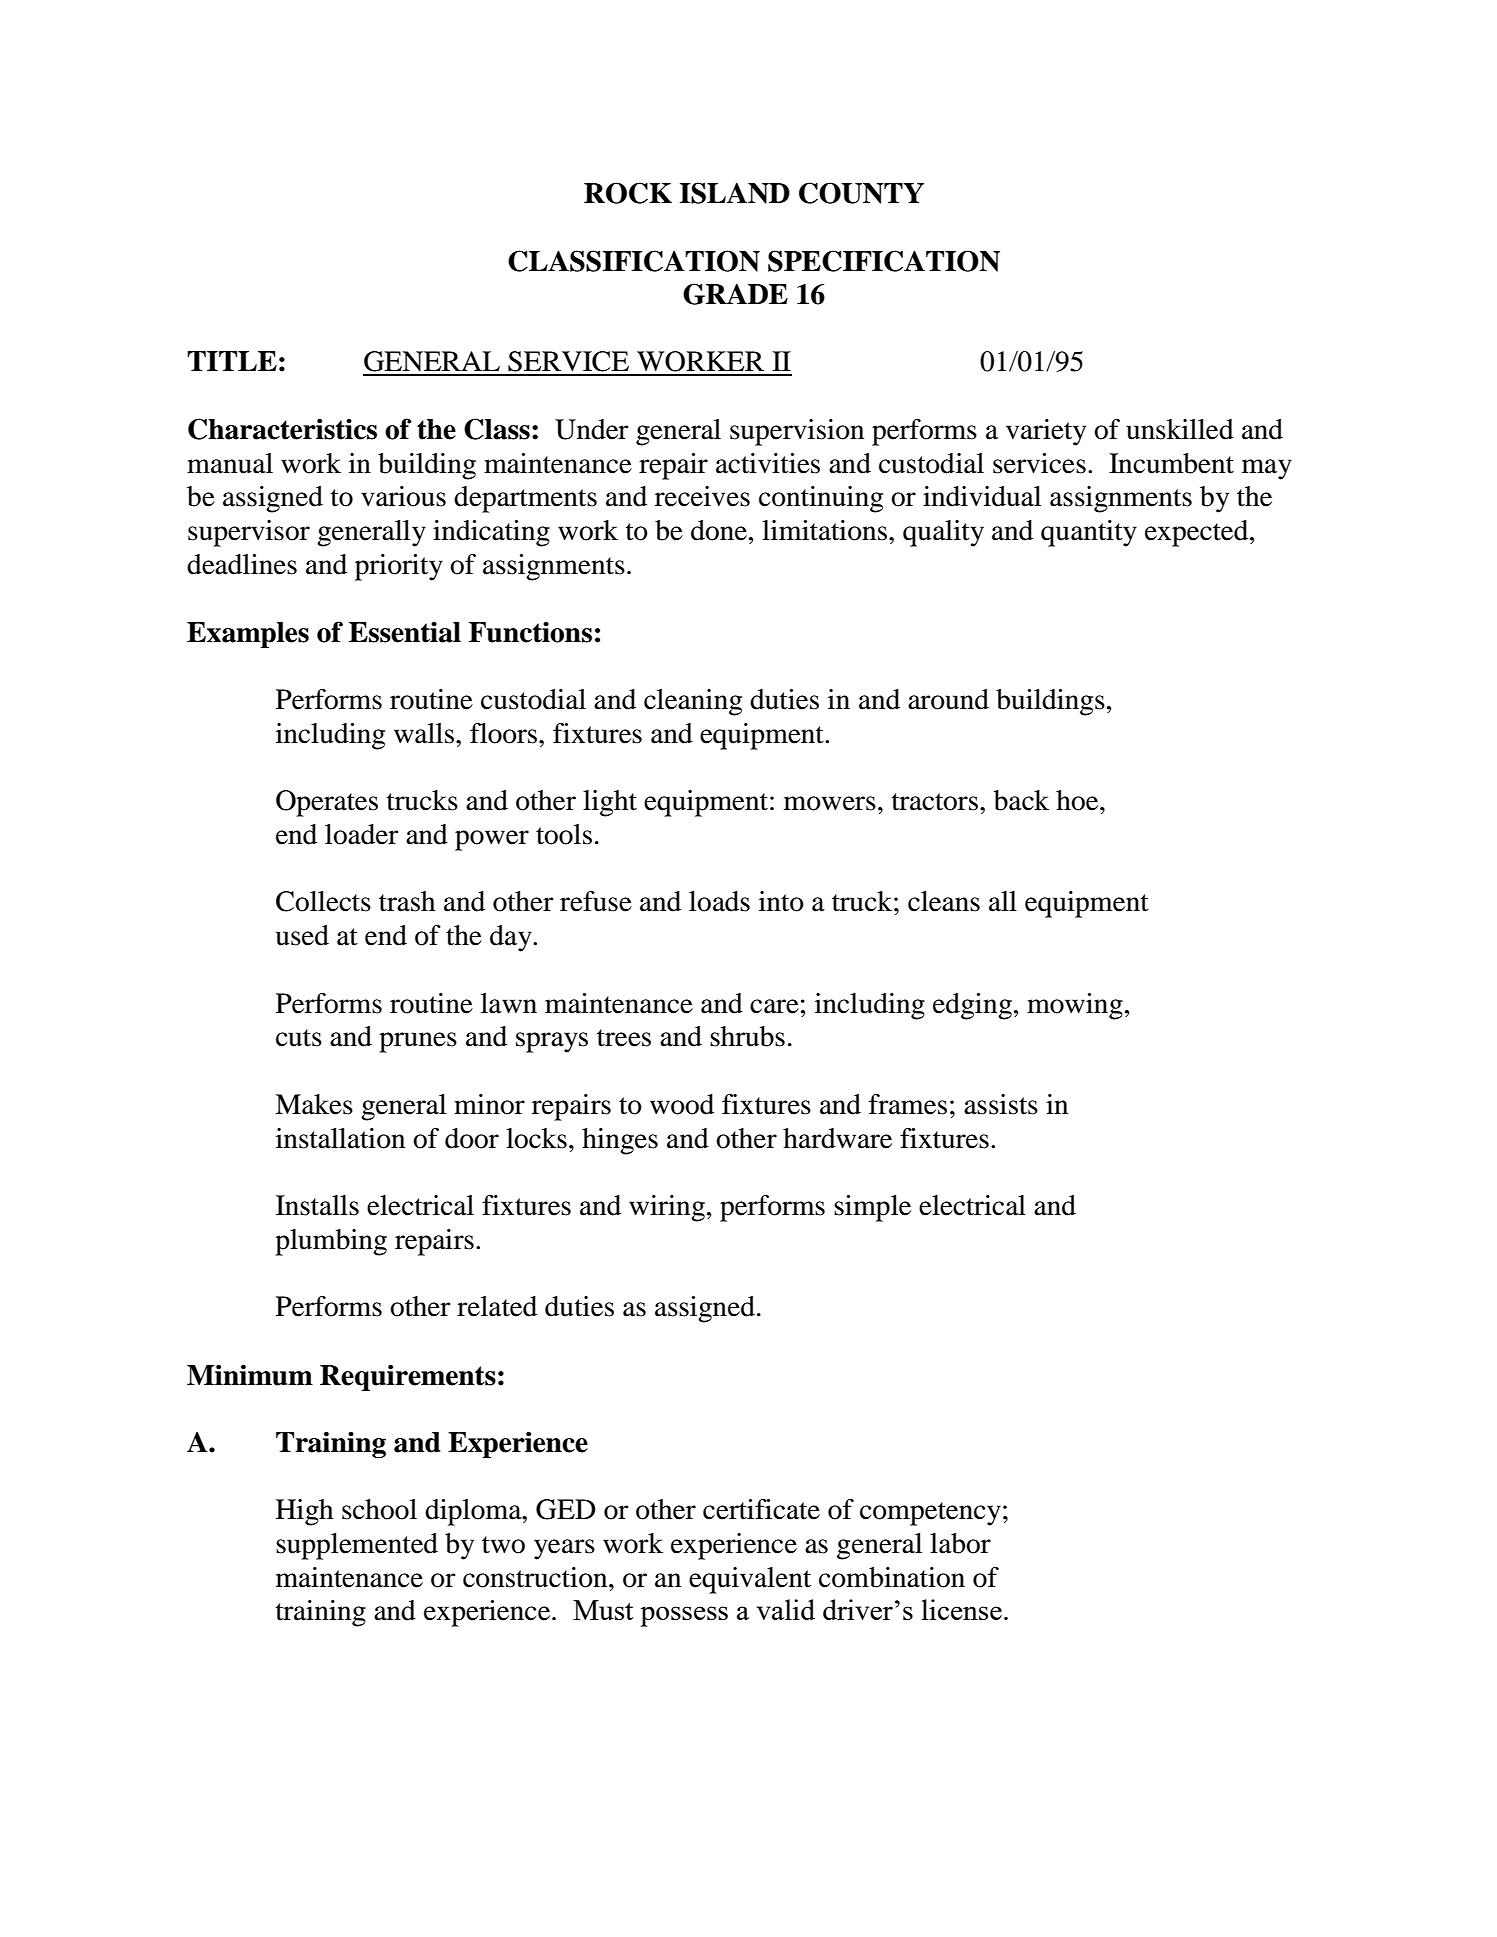  I want to click on TITLE, so click(232, 361).
